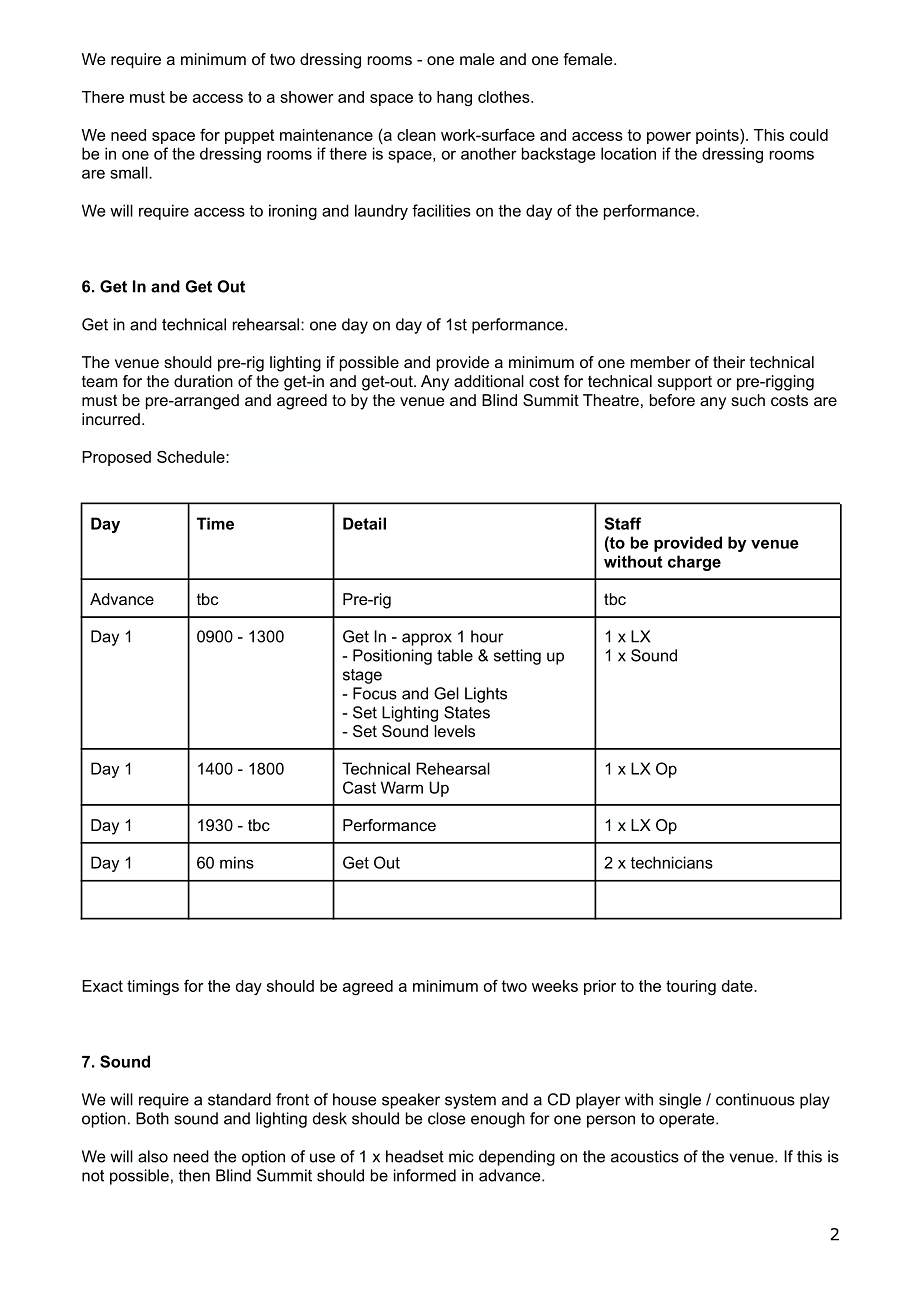 The image size is (924, 1305). What do you see at coordinates (153, 1156) in the image?
I see `also` at bounding box center [153, 1156].
